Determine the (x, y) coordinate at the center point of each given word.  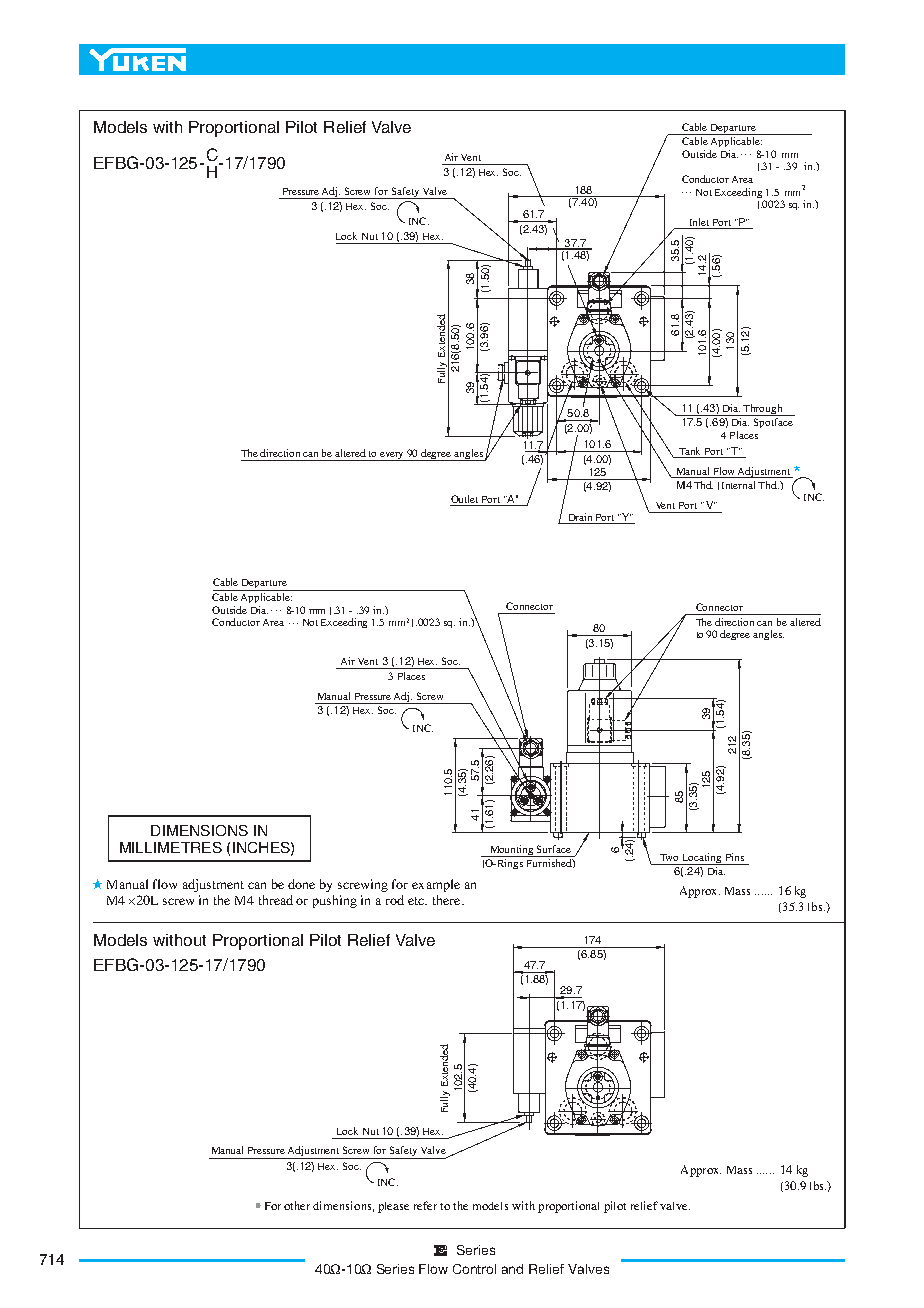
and (512, 1269)
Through (763, 410)
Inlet (698, 223)
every (393, 456)
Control (474, 1269)
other (297, 1205)
